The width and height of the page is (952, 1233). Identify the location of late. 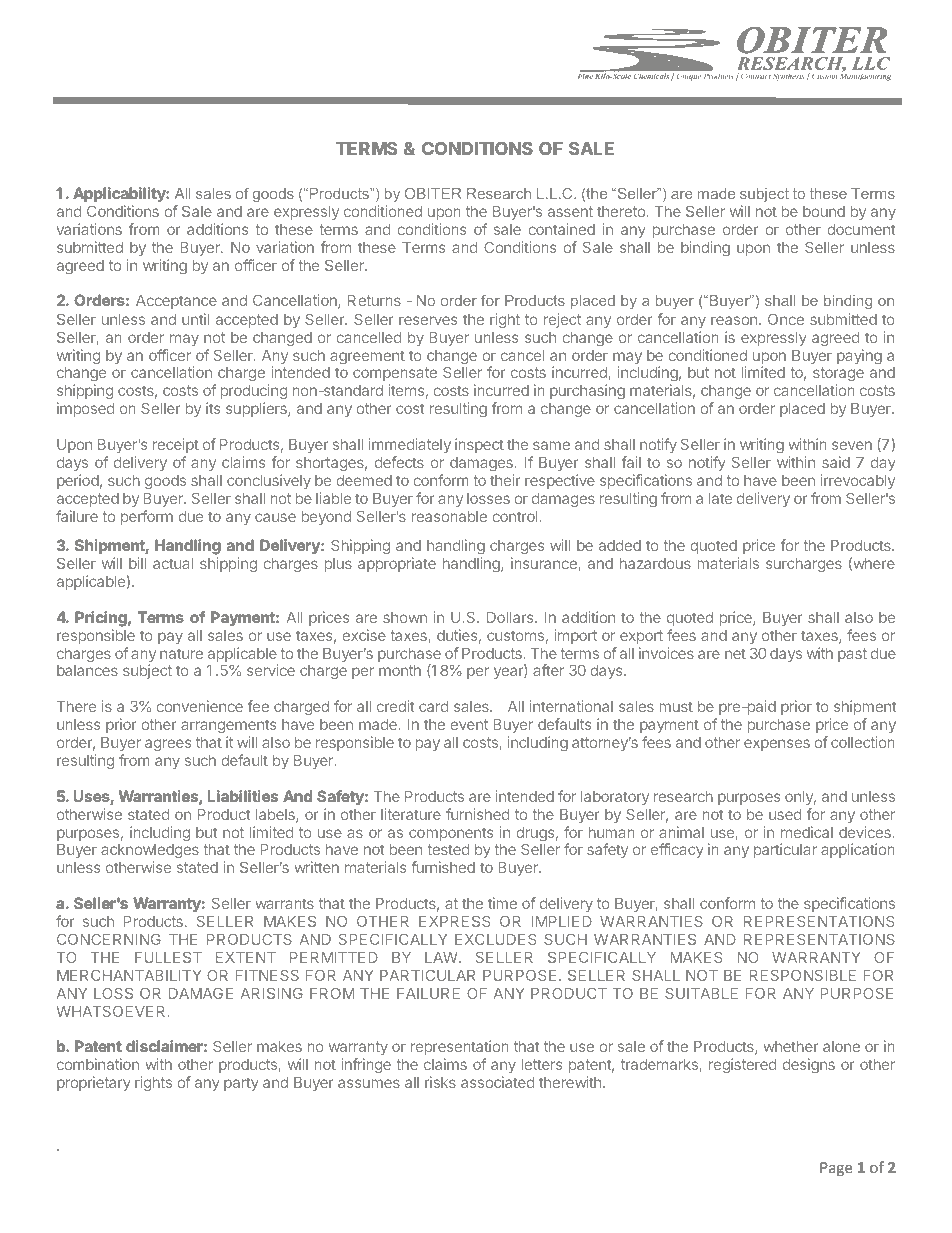
(720, 498).
